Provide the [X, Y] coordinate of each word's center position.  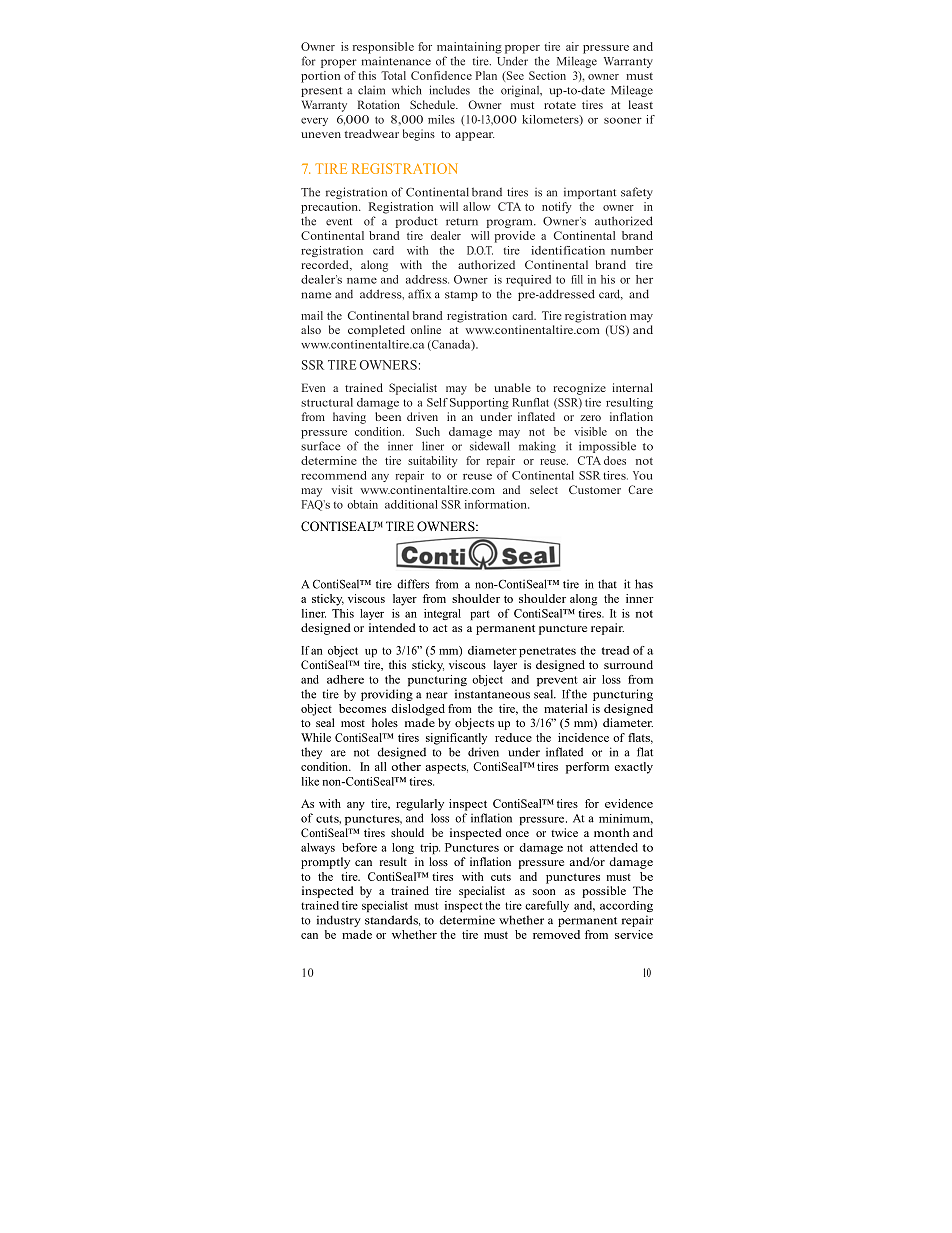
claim [371, 90]
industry [339, 921]
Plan [486, 75]
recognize [579, 389]
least [641, 104]
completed [376, 331]
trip [430, 848]
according [626, 906]
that [607, 584]
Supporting [479, 403]
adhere [345, 679]
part [480, 615]
